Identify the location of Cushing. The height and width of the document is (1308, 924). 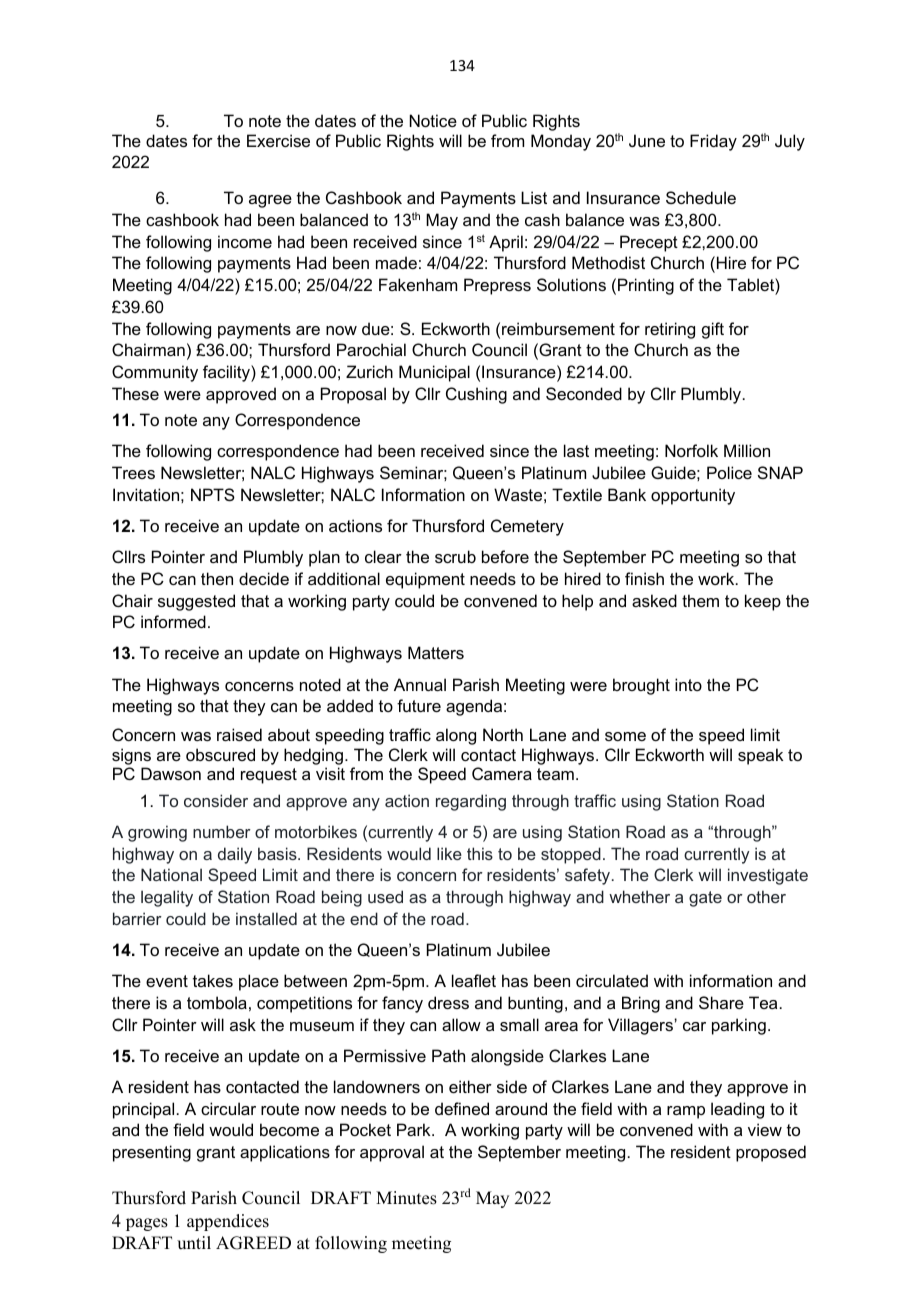
(476, 395).
